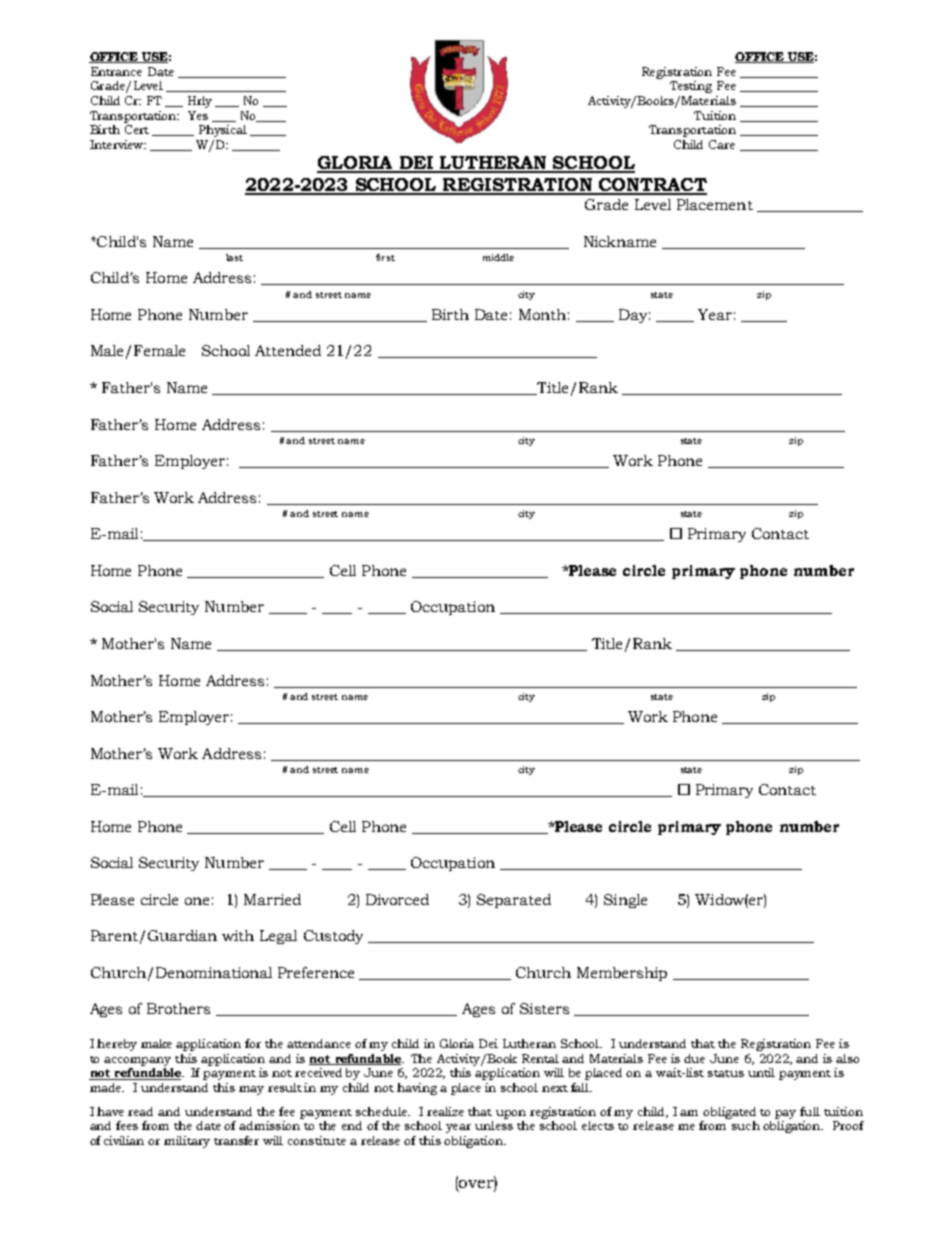 The width and height of the screenshot is (952, 1233). Describe the element at coordinates (498, 257) in the screenshot. I see `middle` at that location.
